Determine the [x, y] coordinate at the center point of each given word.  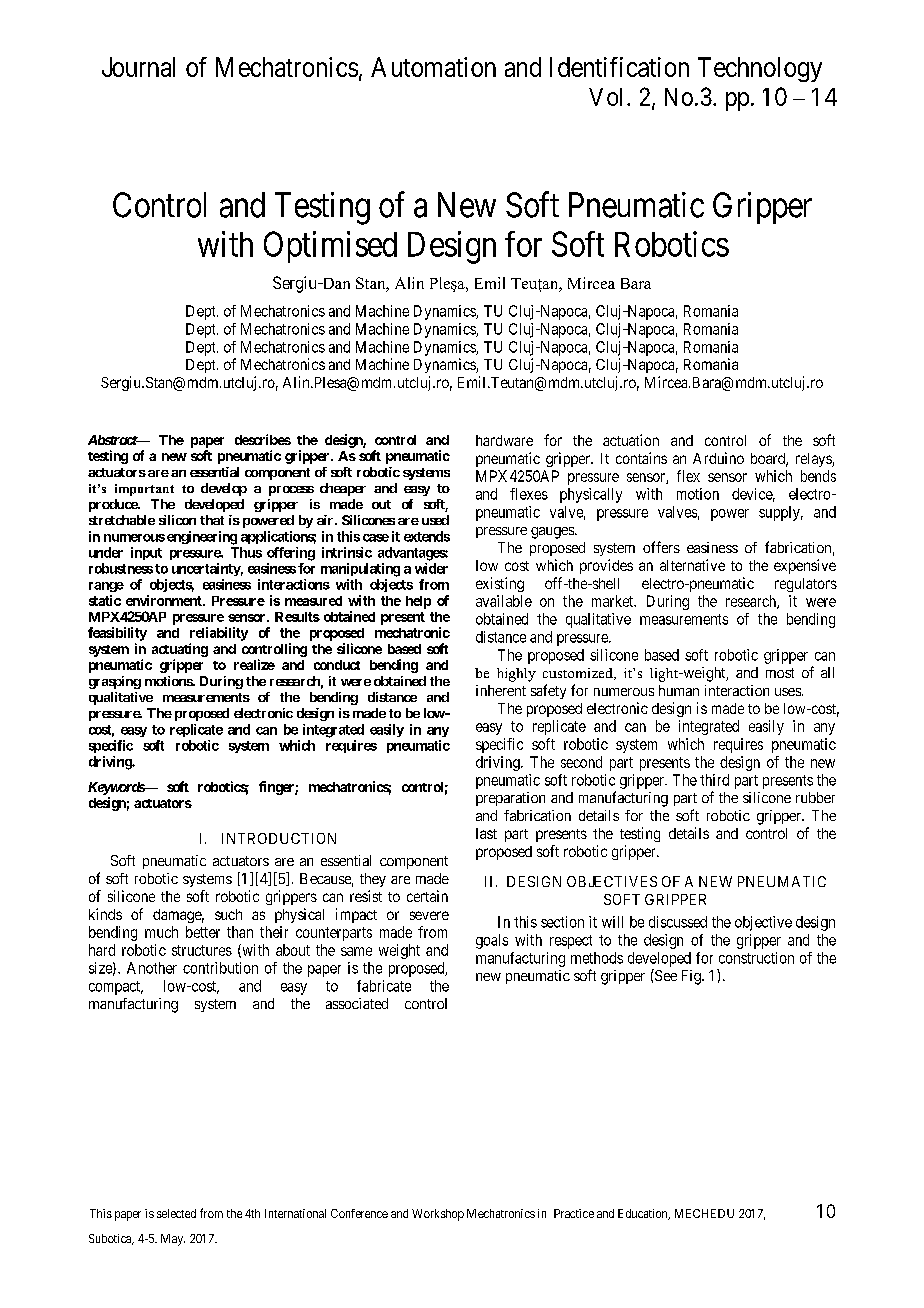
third [714, 780]
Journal [138, 67]
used [435, 520]
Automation [433, 67]
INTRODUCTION [279, 838]
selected [176, 1213]
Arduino [718, 458]
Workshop [438, 1215]
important [144, 490]
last [486, 833]
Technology [760, 69]
